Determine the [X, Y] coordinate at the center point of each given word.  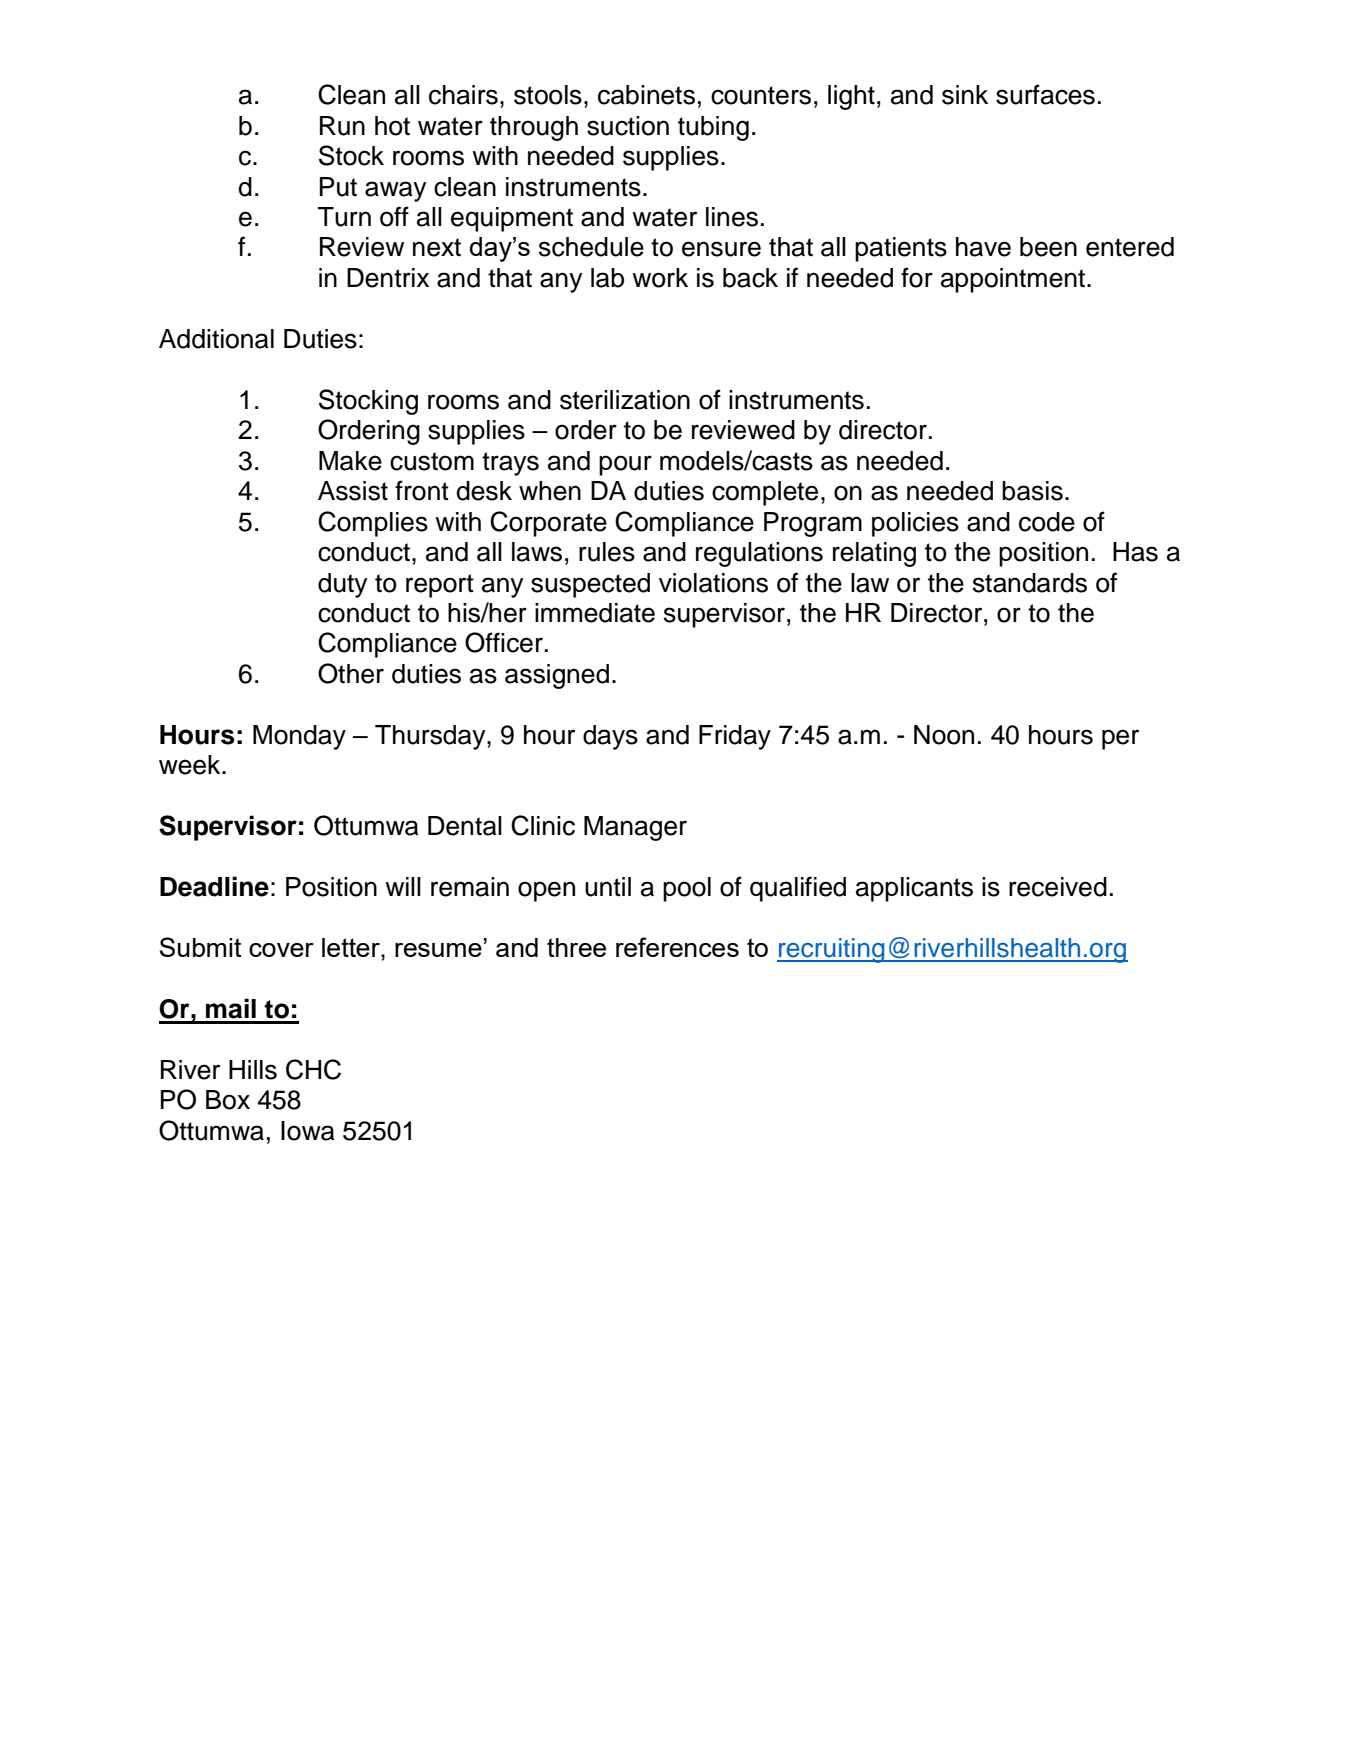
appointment [1014, 280]
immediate [595, 613]
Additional [216, 339]
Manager [635, 828]
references [677, 947]
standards [1030, 583]
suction [628, 126]
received [1058, 887]
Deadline [214, 886]
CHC [313, 1069]
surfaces [1045, 94]
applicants [914, 889]
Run [342, 126]
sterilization [625, 400]
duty [342, 585]
